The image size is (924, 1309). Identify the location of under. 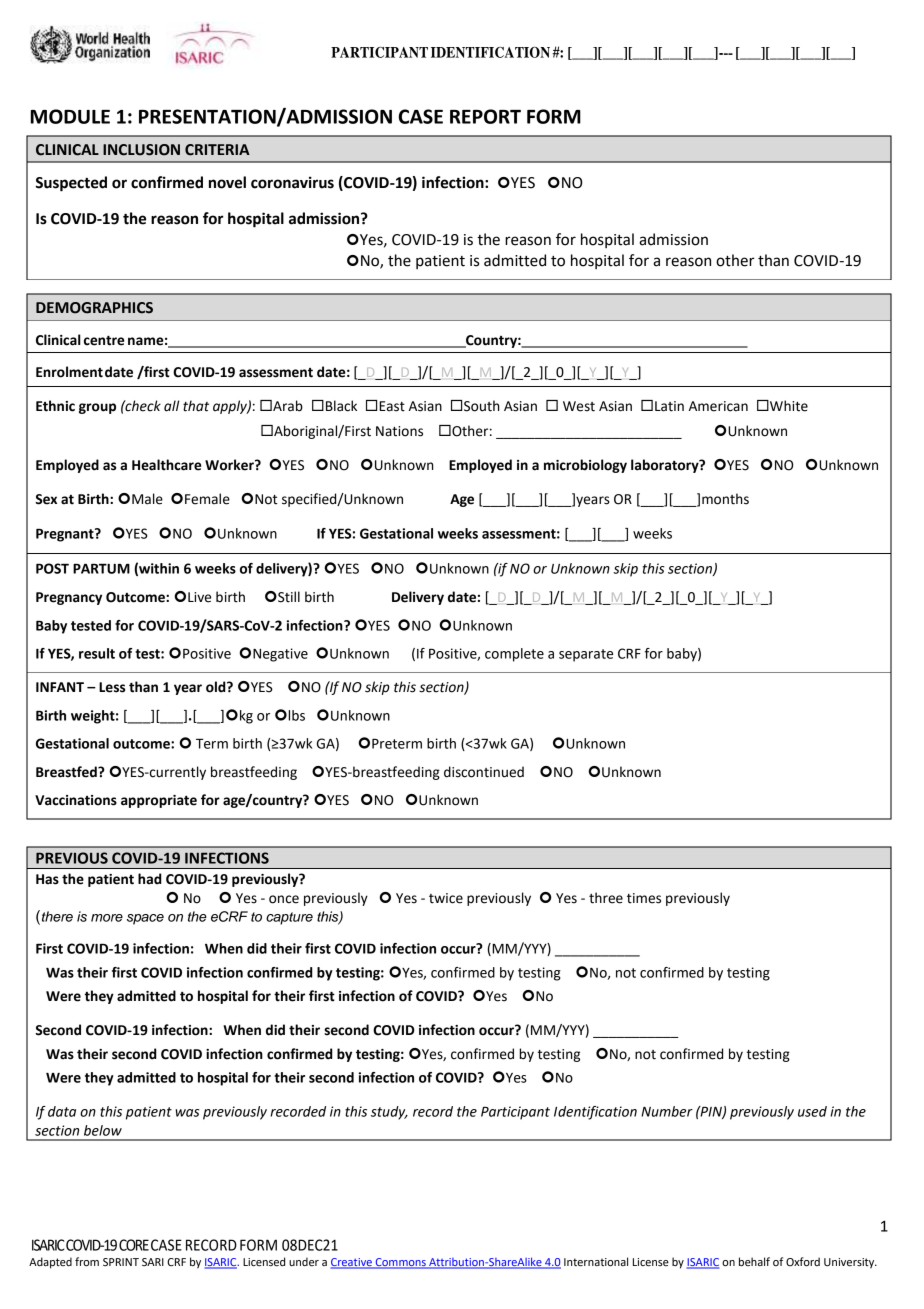
(304, 1261).
